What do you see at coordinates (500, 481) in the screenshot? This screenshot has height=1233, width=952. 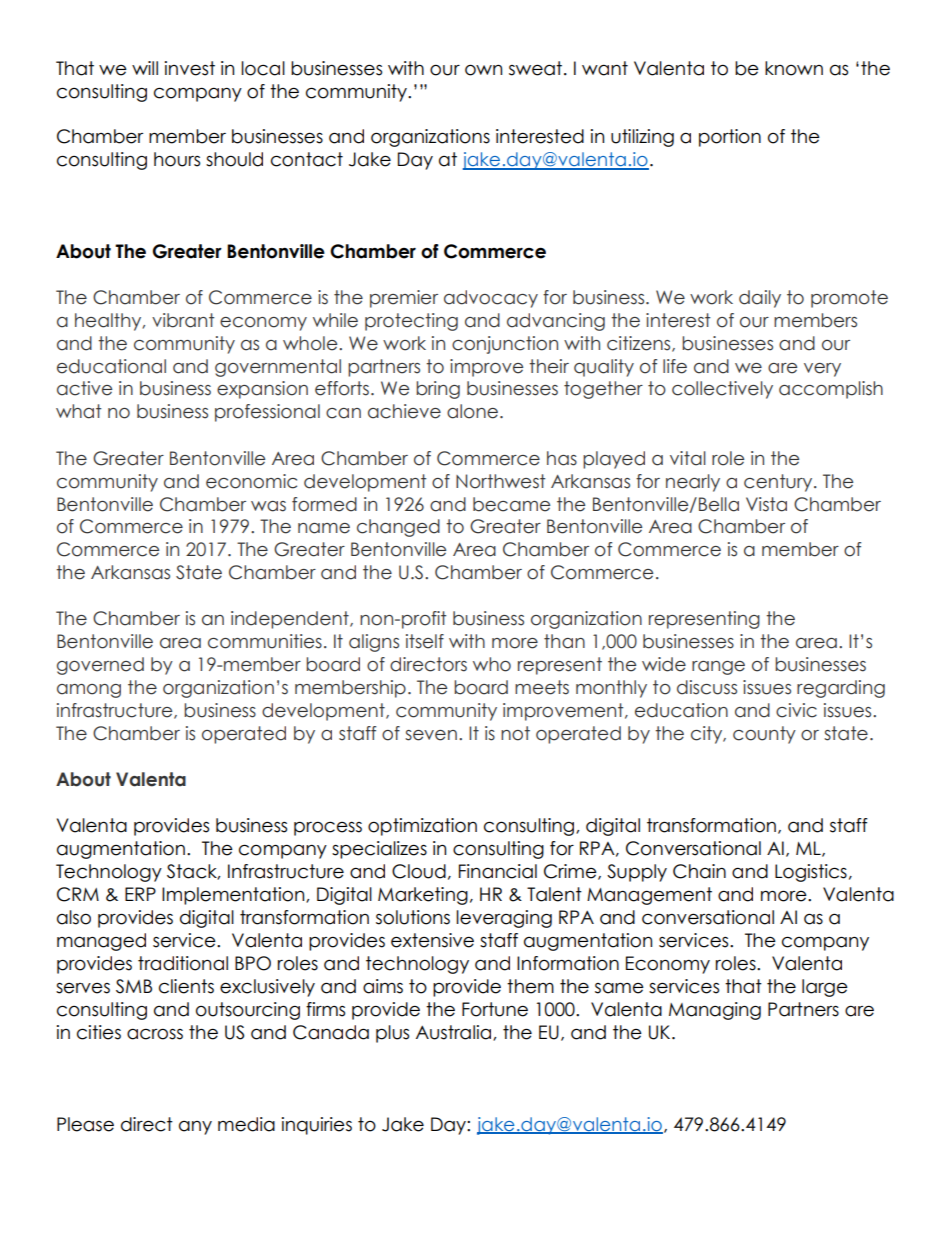 I see `Northwest` at bounding box center [500, 481].
